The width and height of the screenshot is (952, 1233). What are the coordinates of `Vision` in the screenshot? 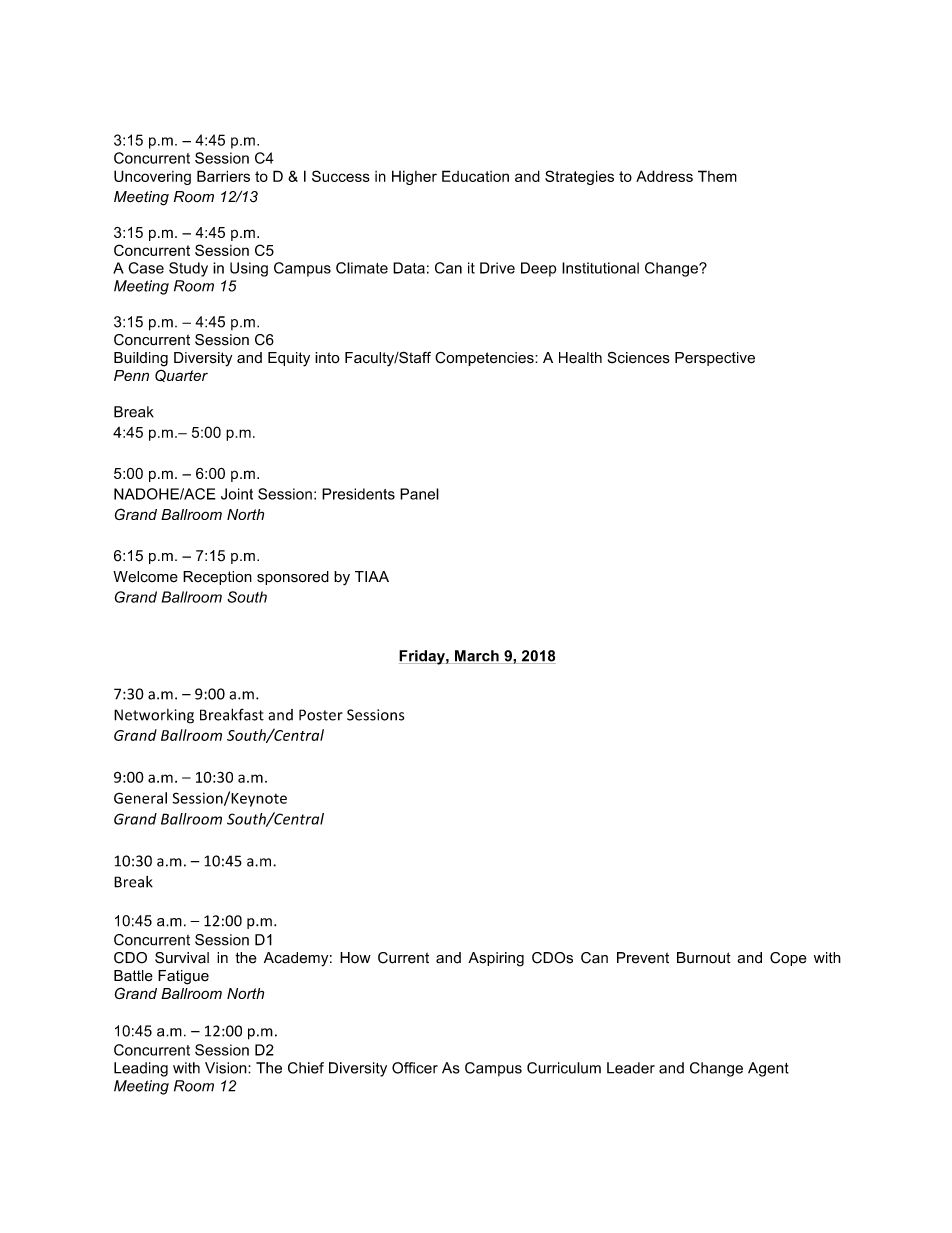 It's located at (227, 1068).
